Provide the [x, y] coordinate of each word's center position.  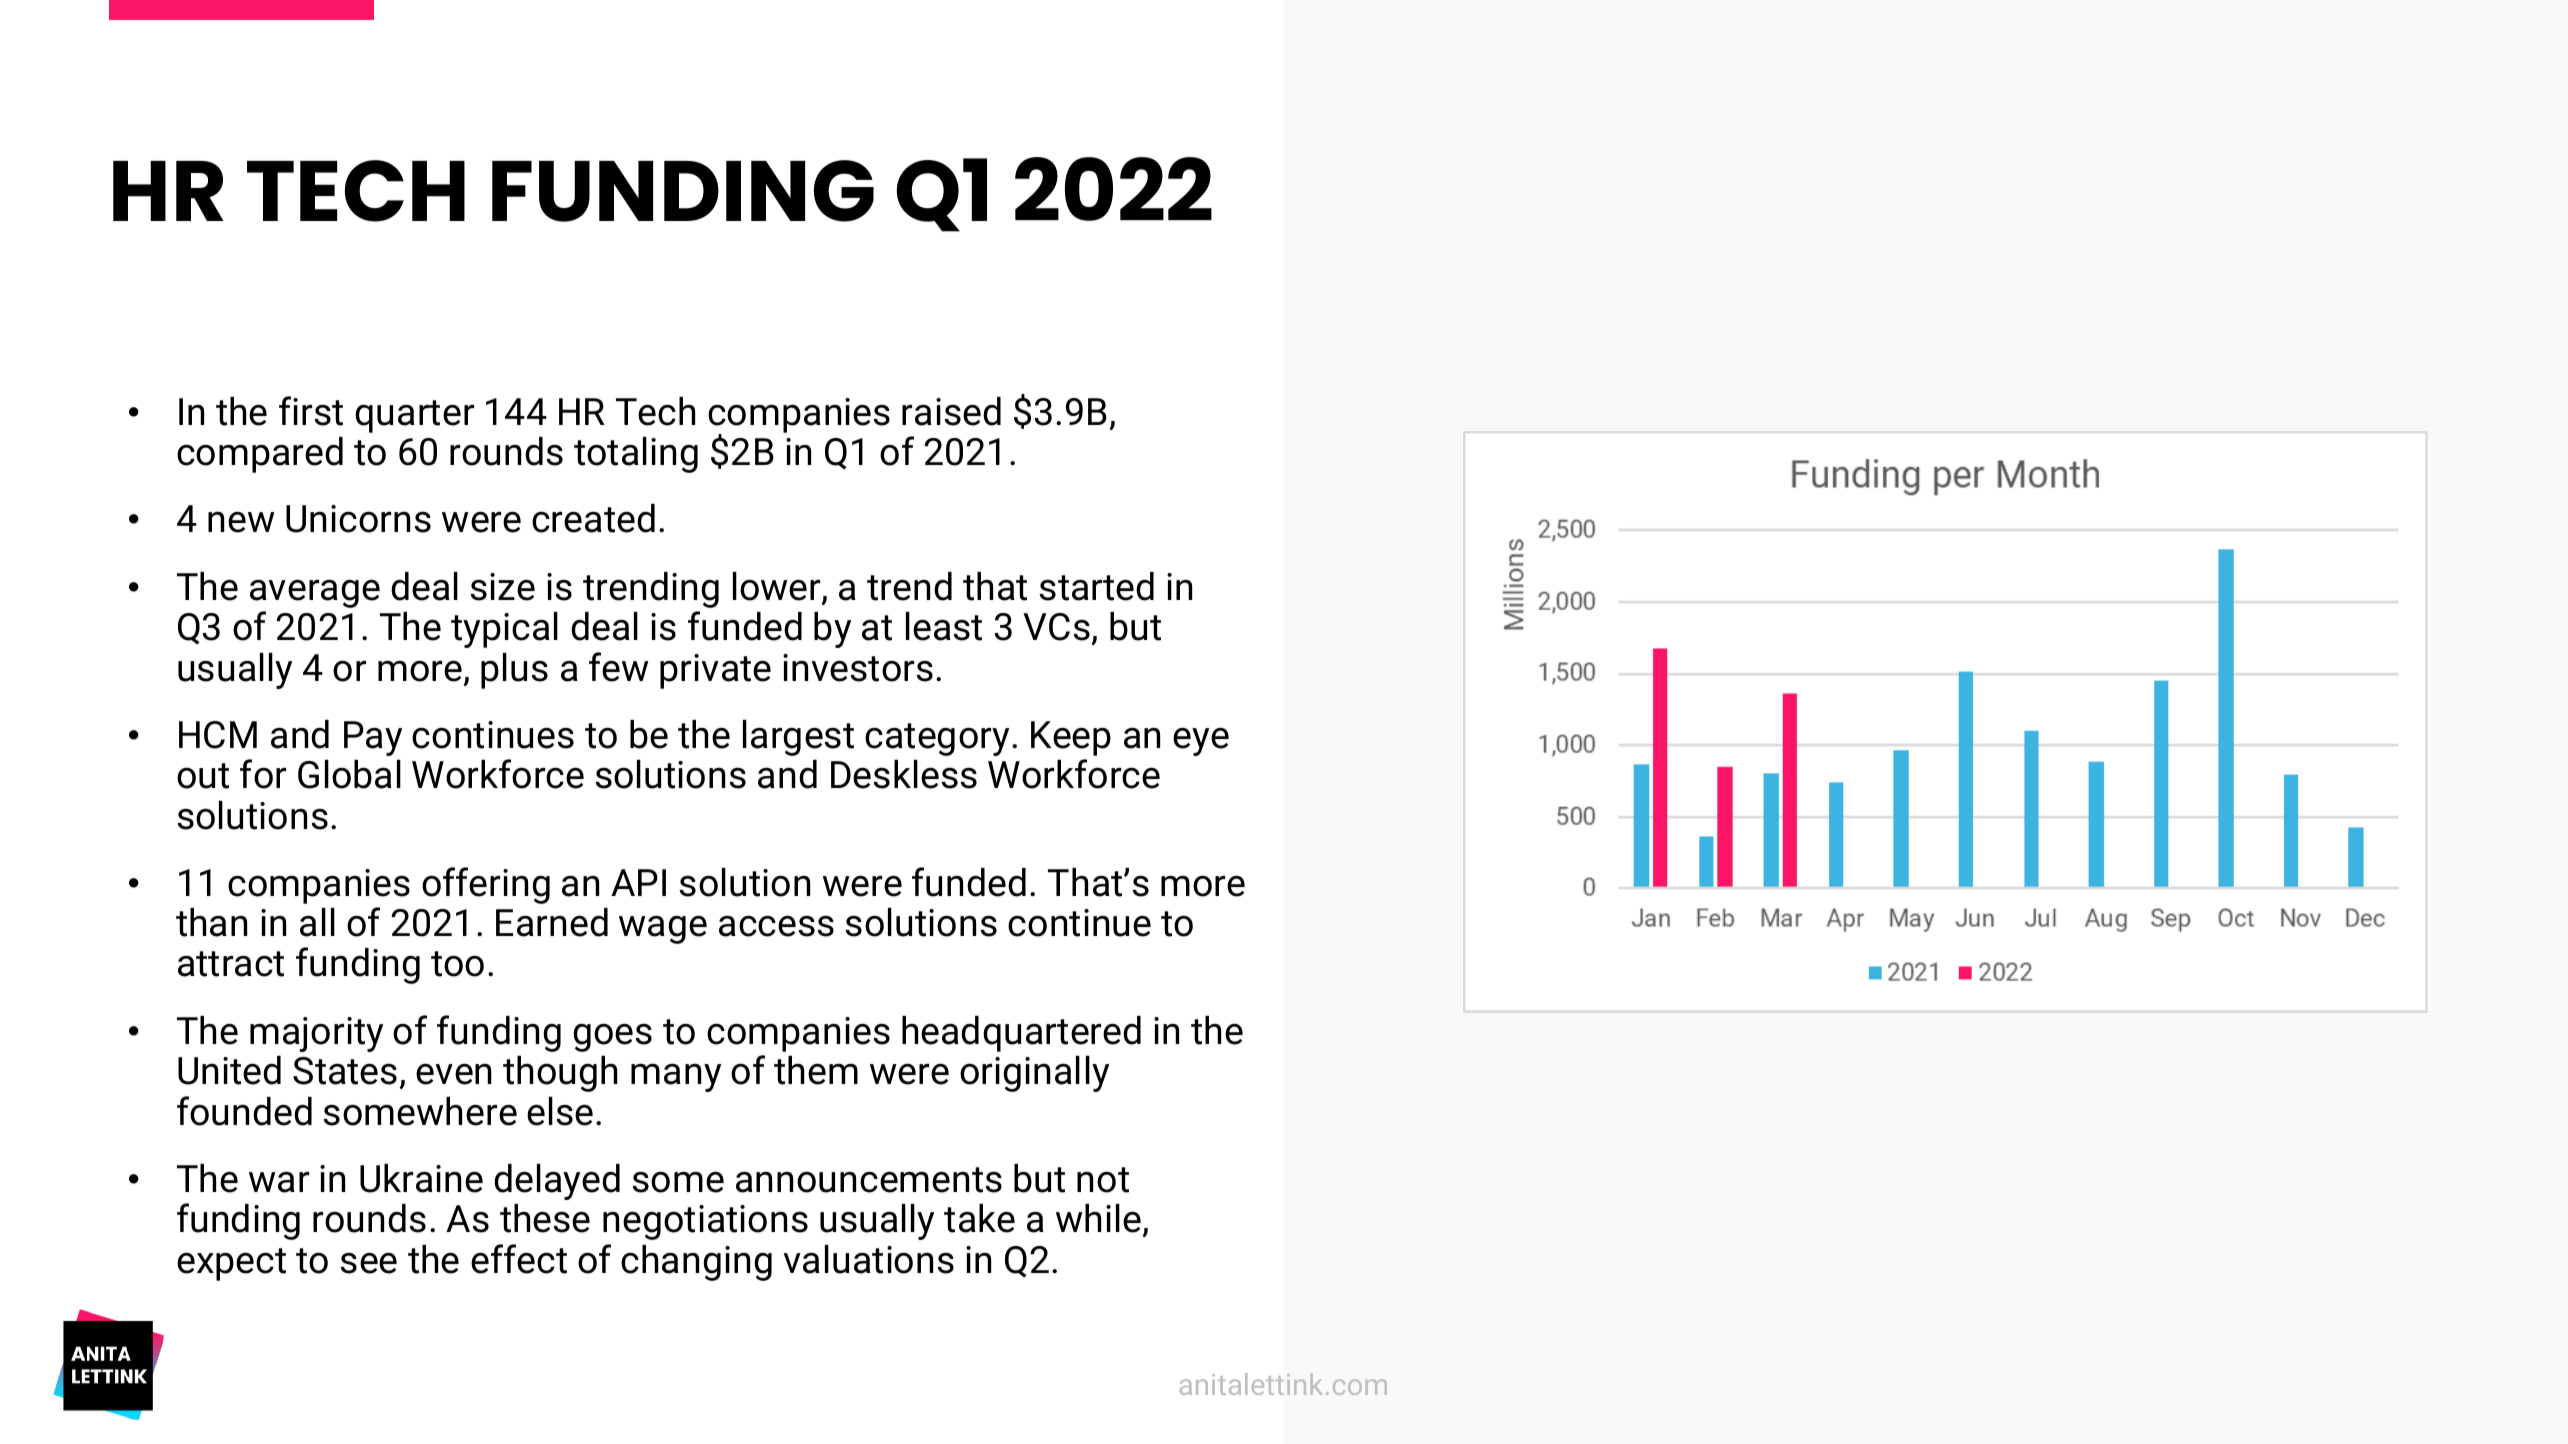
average [315, 594]
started [1096, 586]
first [311, 411]
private [715, 671]
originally [1034, 1073]
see [368, 1263]
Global [349, 774]
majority [316, 1034]
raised [951, 411]
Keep [1071, 738]
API [638, 882]
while [1098, 1218]
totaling [636, 455]
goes [612, 1038]
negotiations [705, 1222]
